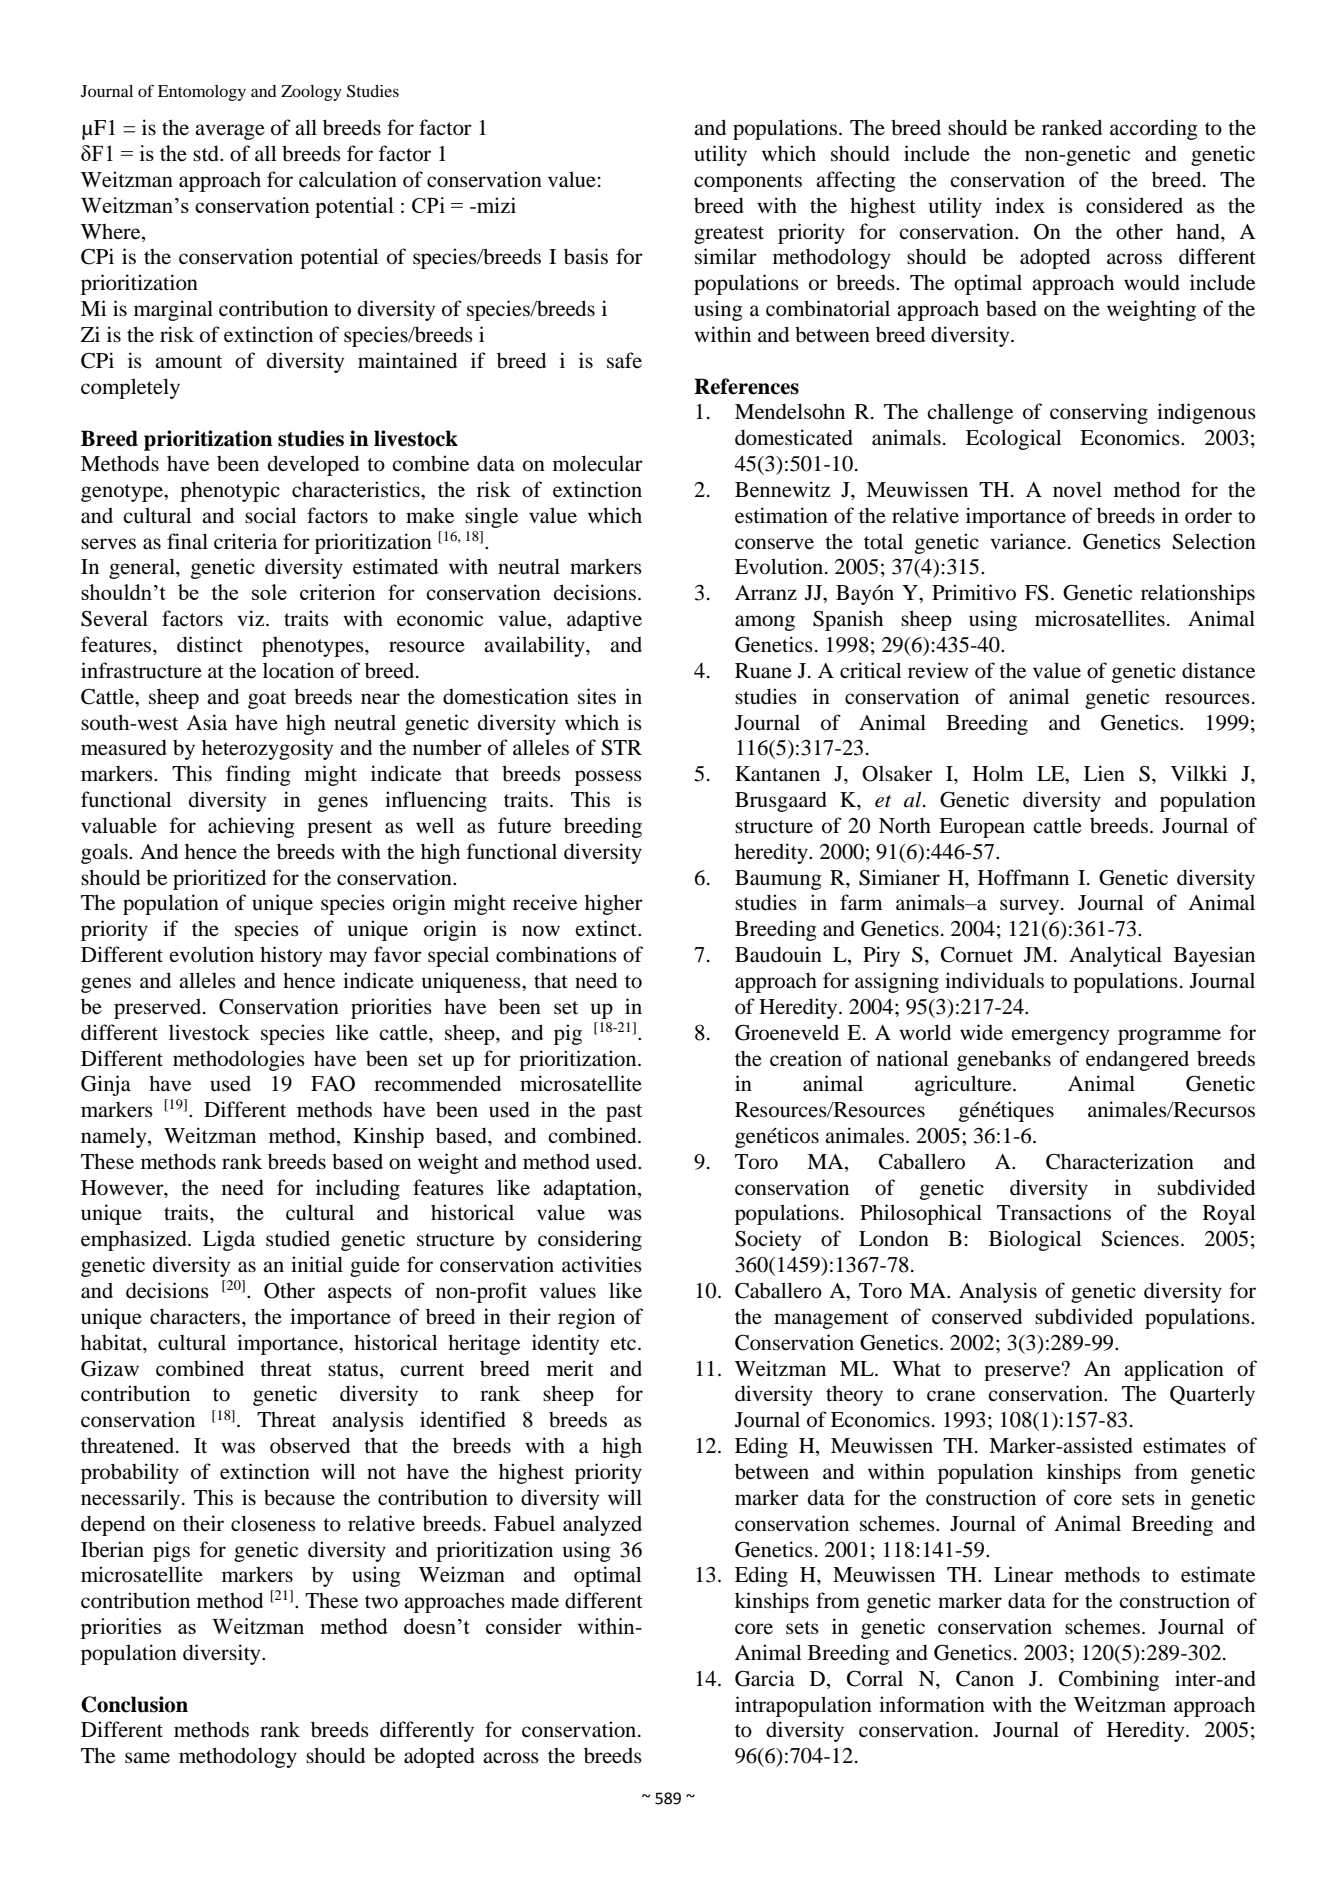 This screenshot has width=1337, height=1892. I want to click on combinations, so click(556, 954).
